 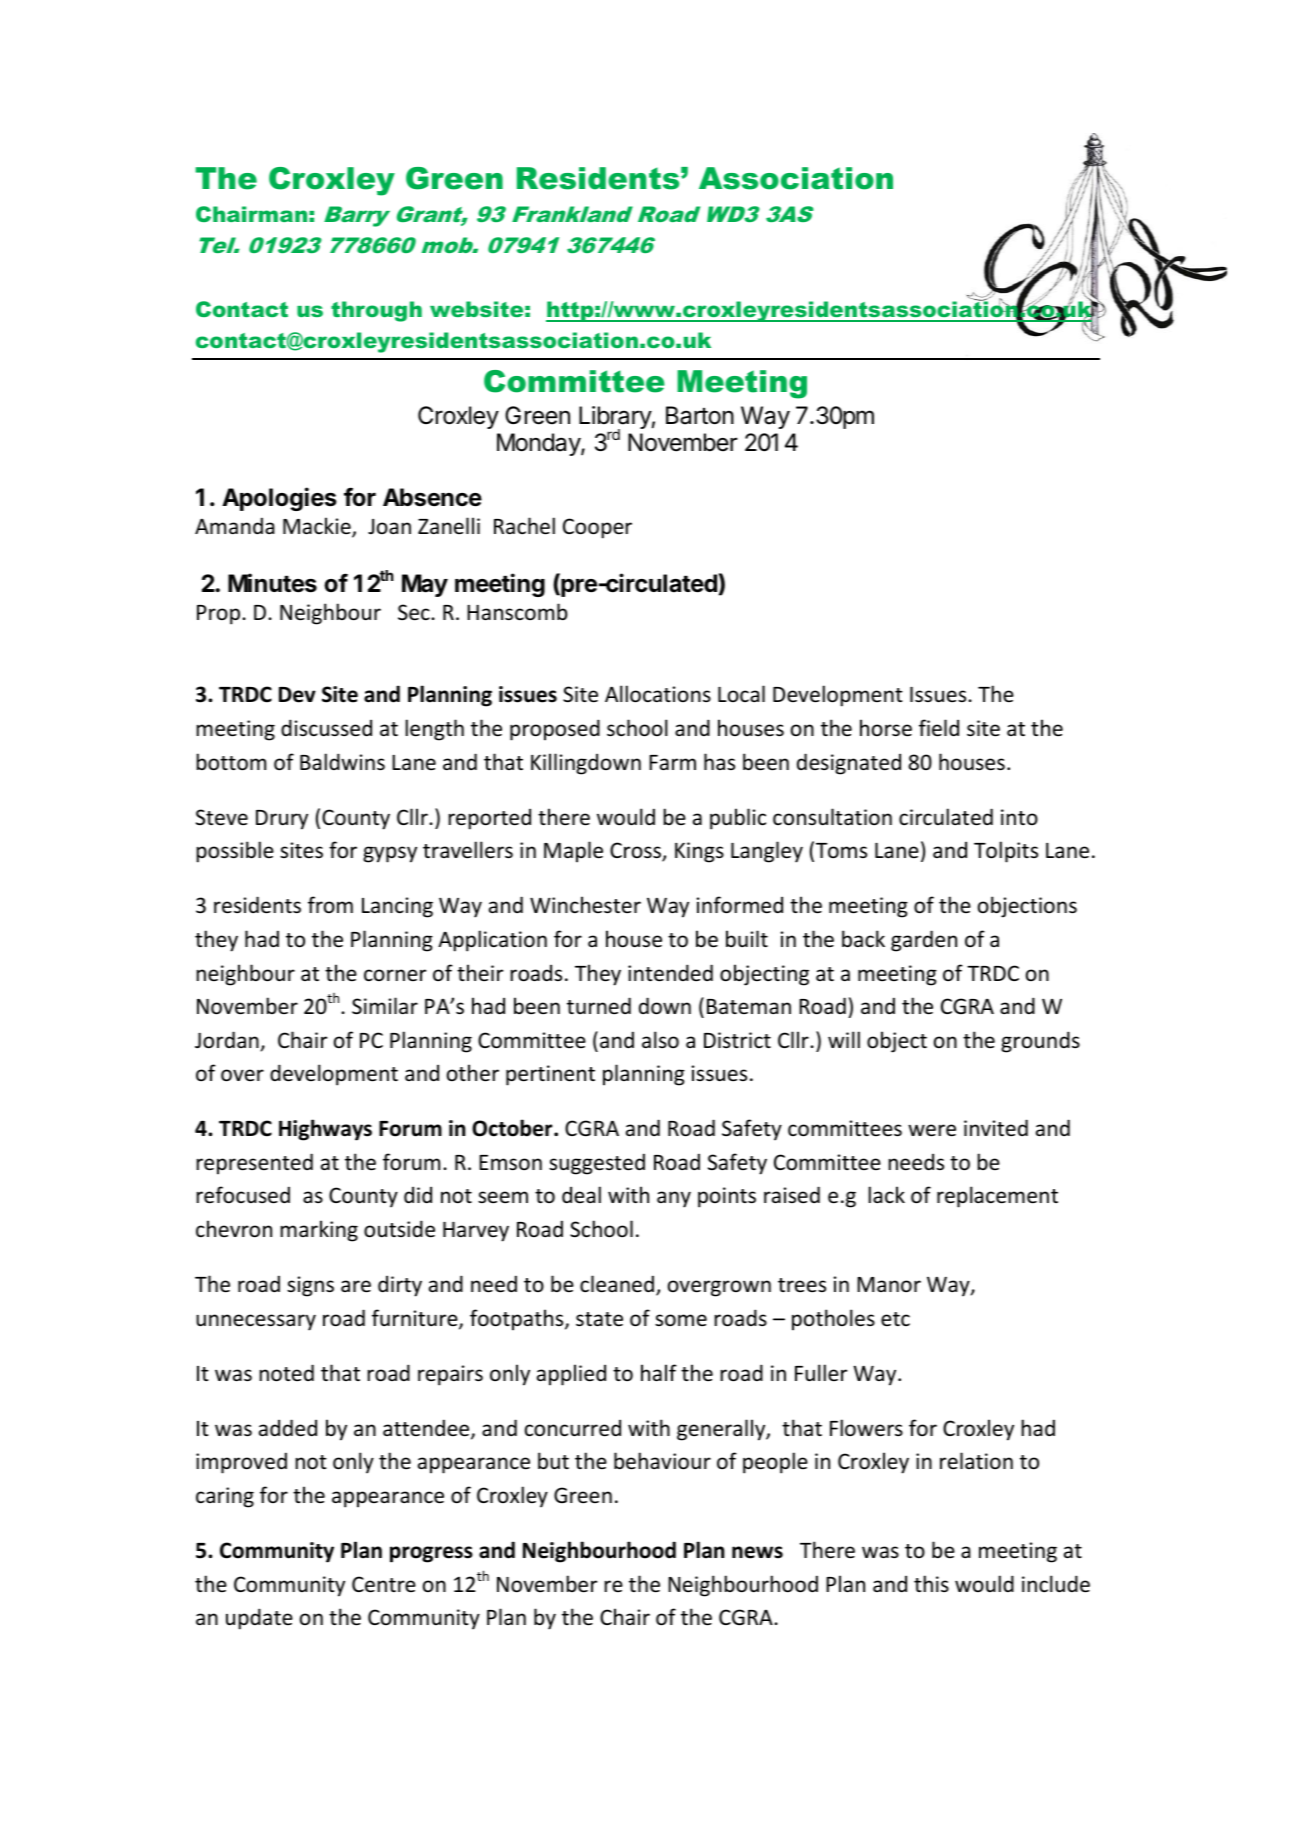 I want to click on garden, so click(x=924, y=941).
